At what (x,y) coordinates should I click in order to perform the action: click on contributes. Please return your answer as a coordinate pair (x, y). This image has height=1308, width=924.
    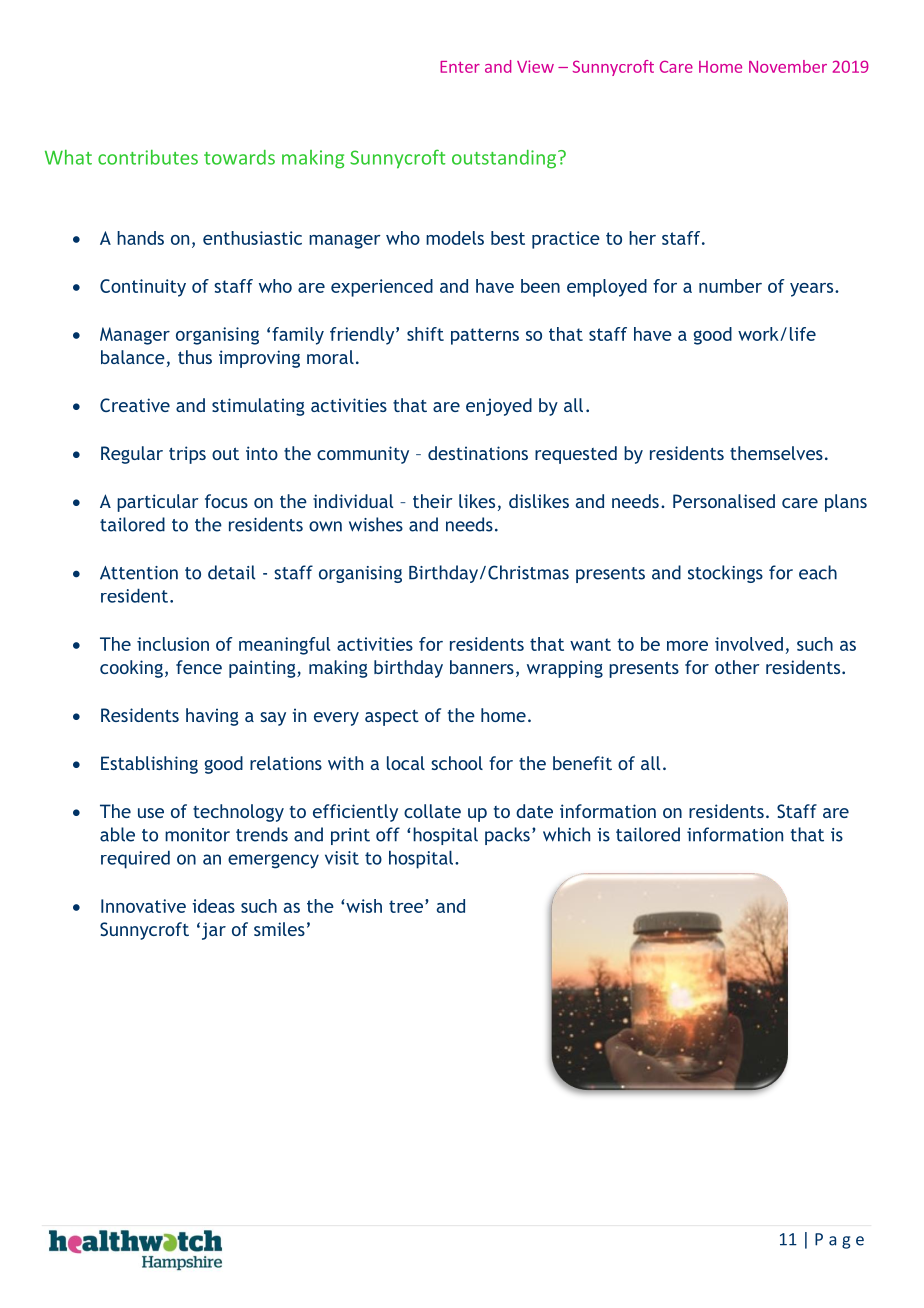
    Looking at the image, I should click on (148, 157).
